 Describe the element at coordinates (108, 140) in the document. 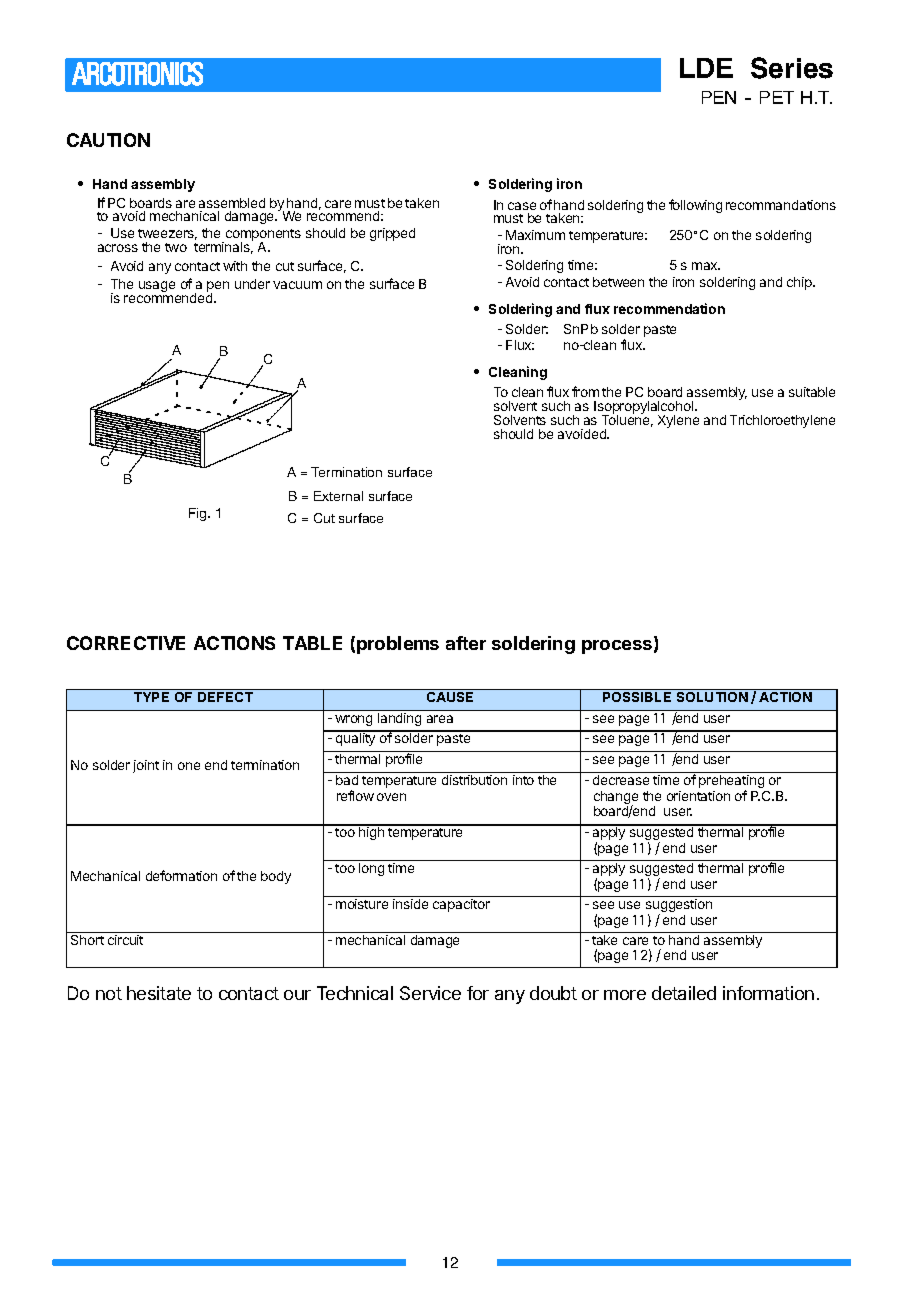

I see `CAUTION` at that location.
